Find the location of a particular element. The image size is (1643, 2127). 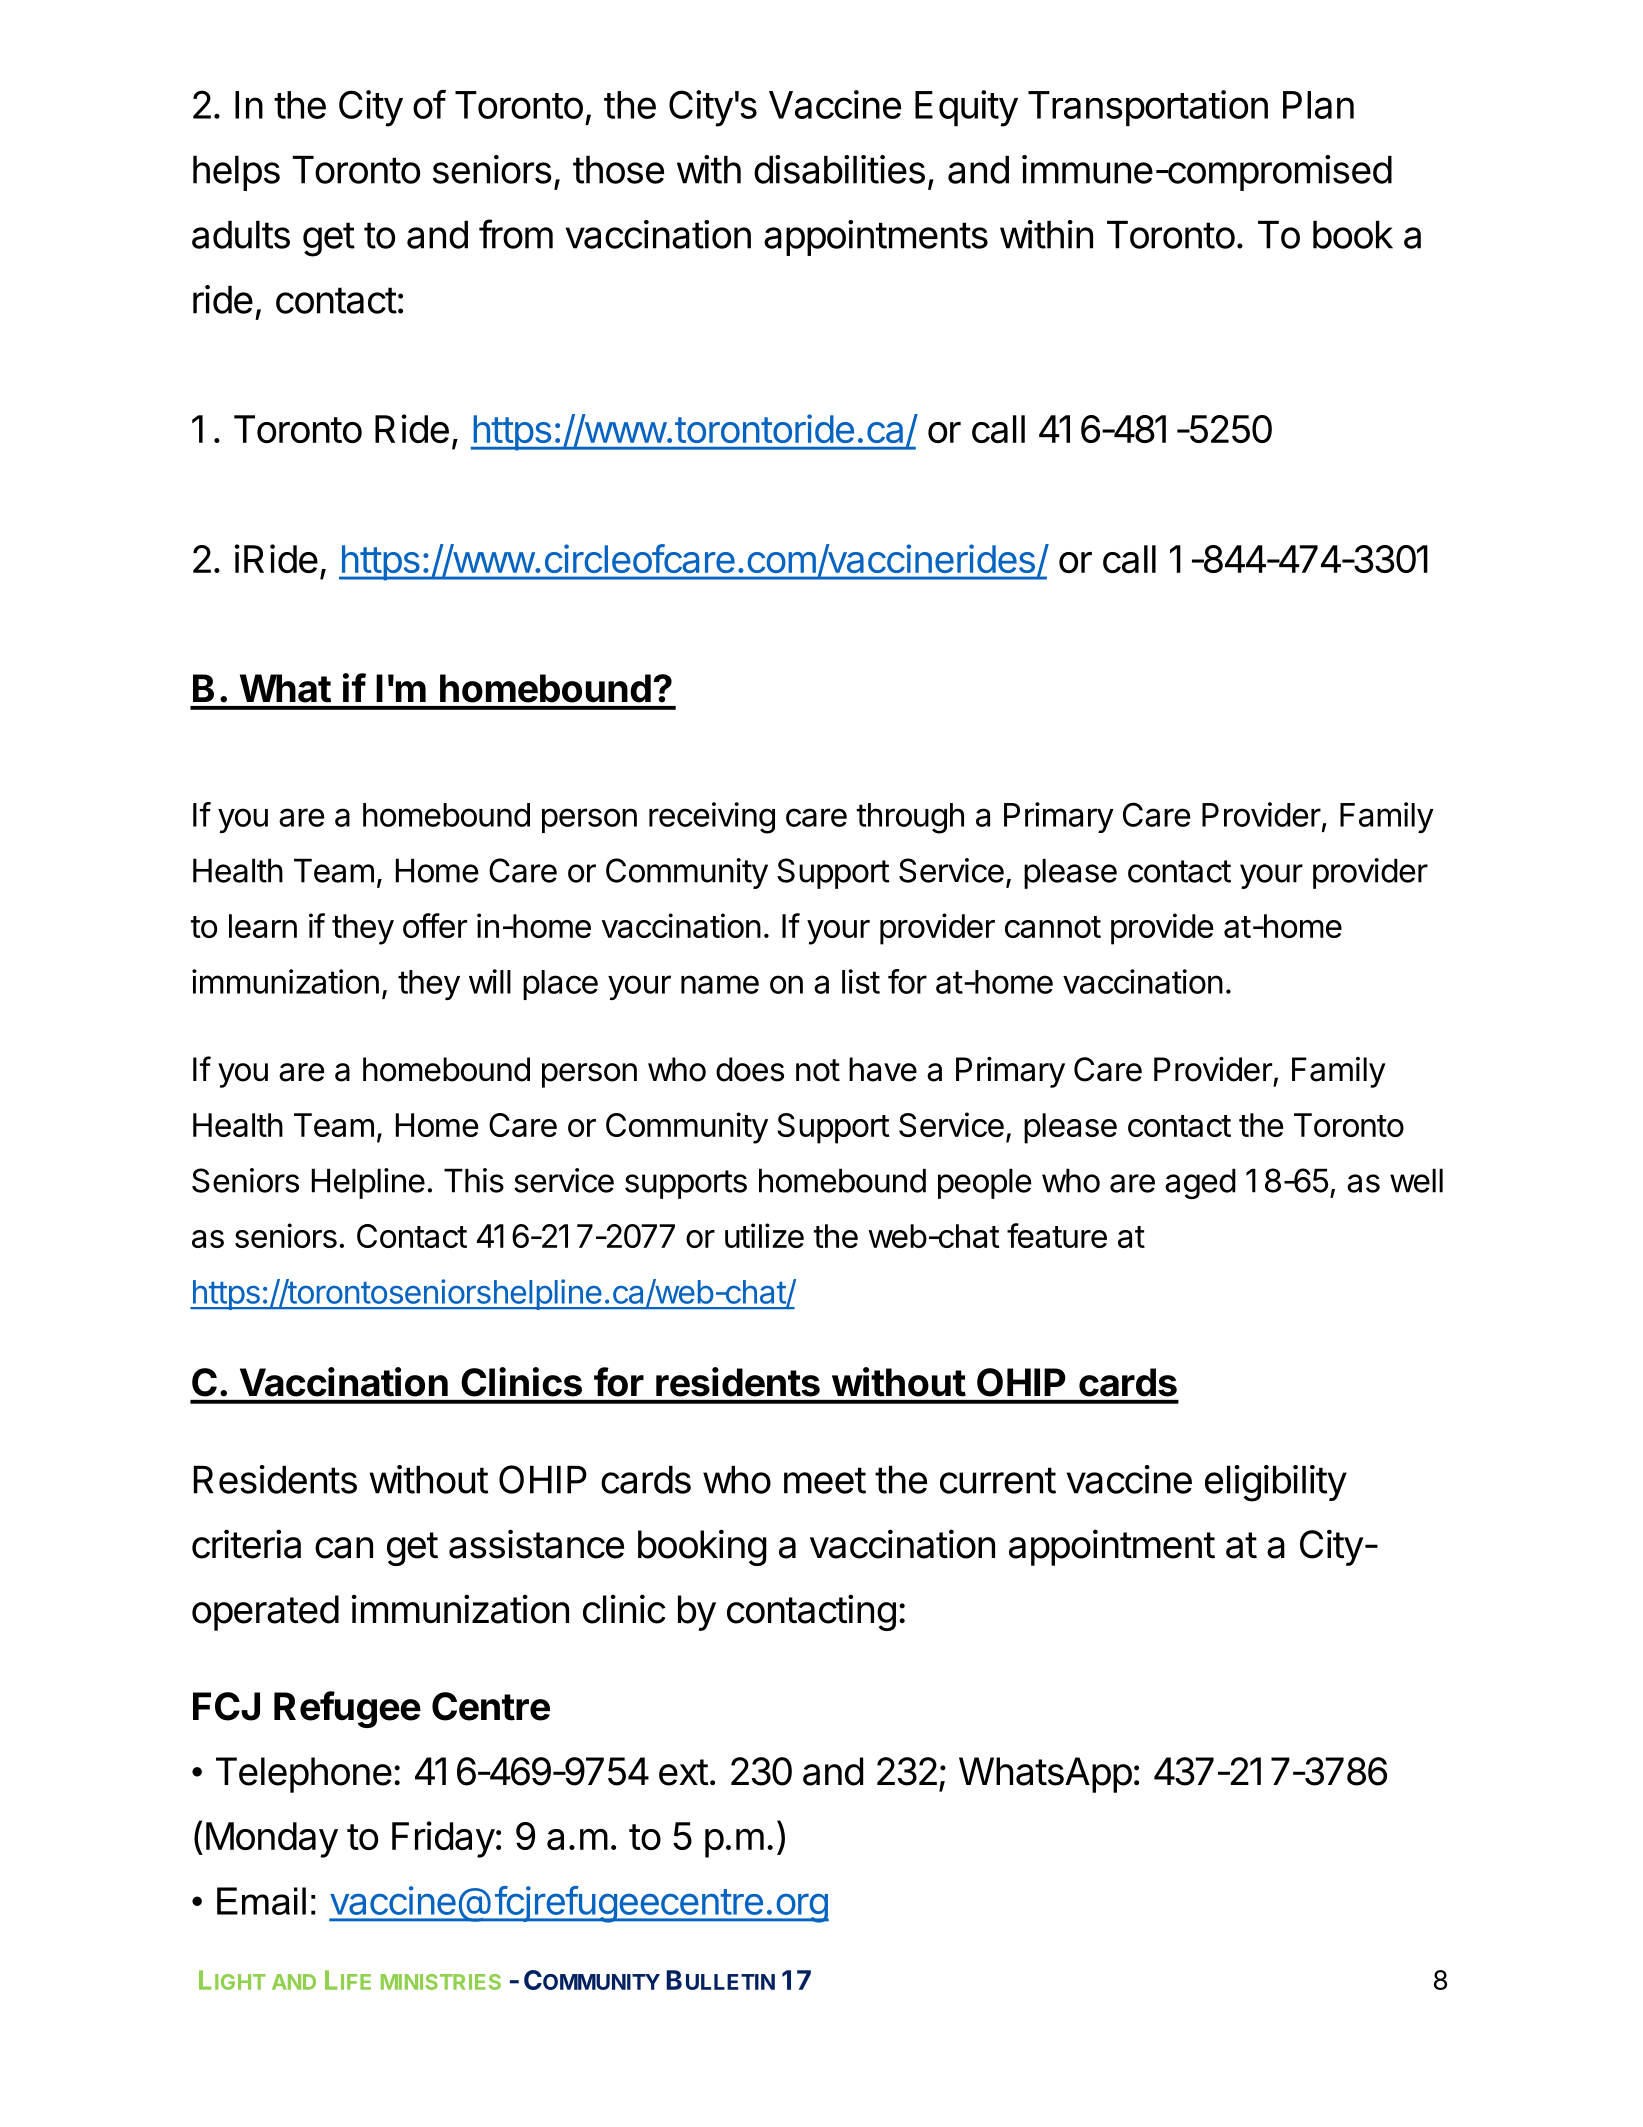

will is located at coordinates (490, 981).
